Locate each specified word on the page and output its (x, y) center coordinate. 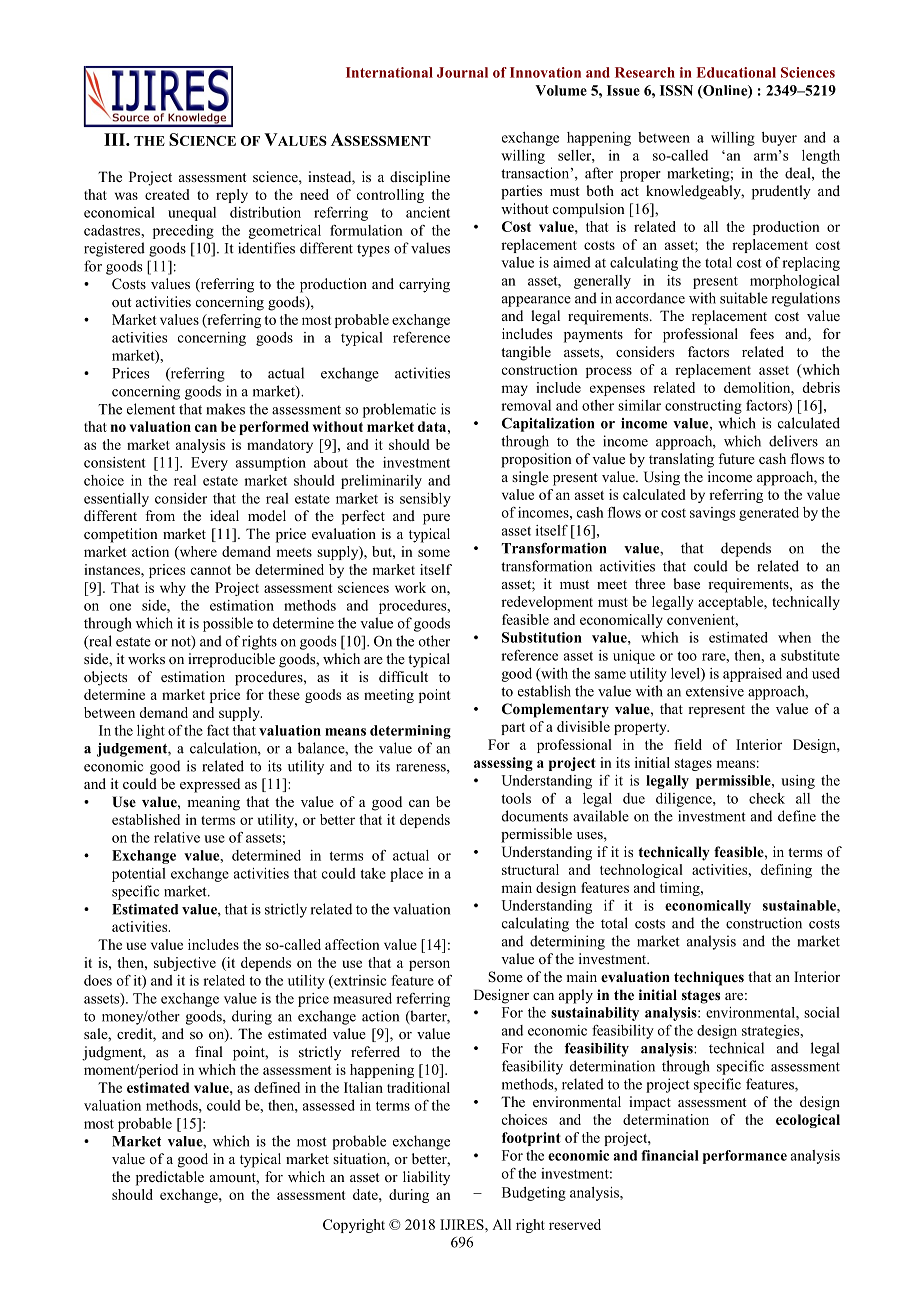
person (429, 965)
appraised (752, 675)
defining (786, 871)
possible (228, 624)
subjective (185, 964)
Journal (462, 72)
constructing (703, 407)
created (167, 194)
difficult (403, 676)
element (151, 409)
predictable (170, 1178)
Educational (736, 72)
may (514, 390)
